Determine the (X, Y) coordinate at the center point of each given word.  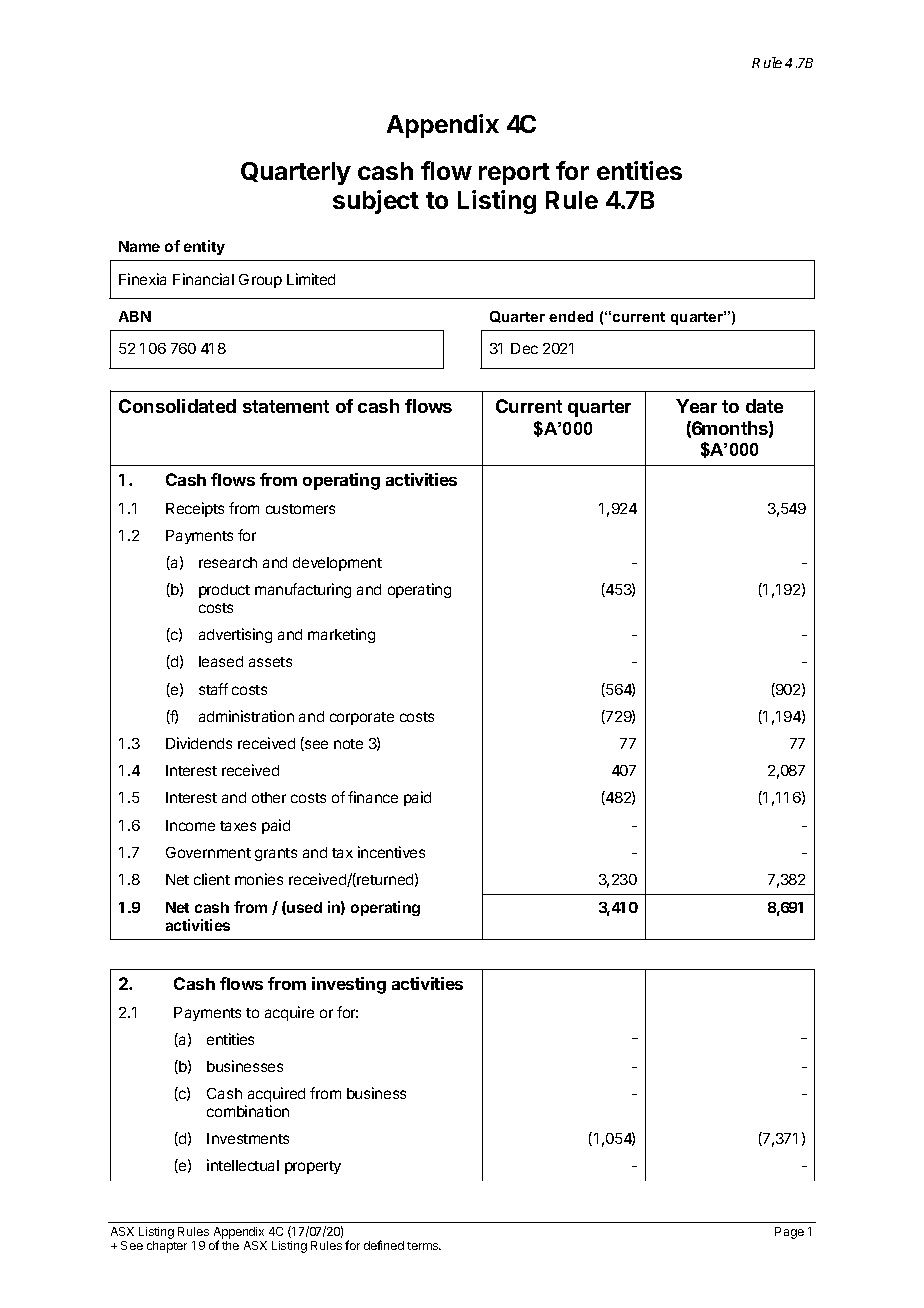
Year (696, 406)
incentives (391, 852)
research (228, 562)
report (514, 174)
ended (571, 316)
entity (204, 247)
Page (789, 1233)
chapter (167, 1247)
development (337, 564)
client (212, 879)
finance (373, 797)
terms (424, 1246)
